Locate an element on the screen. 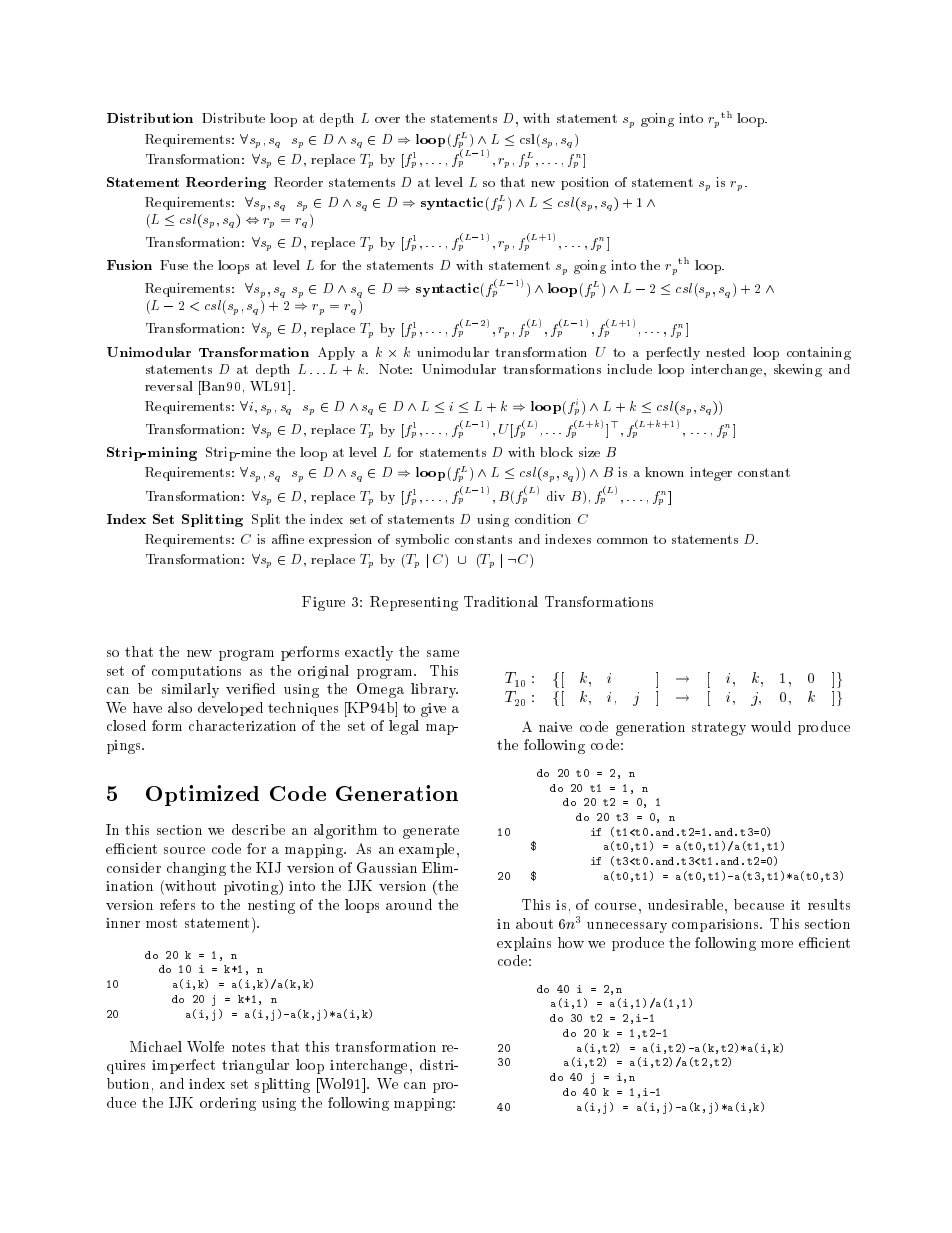 Image resolution: width=952 pixels, height=1233 pixels. strategy is located at coordinates (719, 729).
